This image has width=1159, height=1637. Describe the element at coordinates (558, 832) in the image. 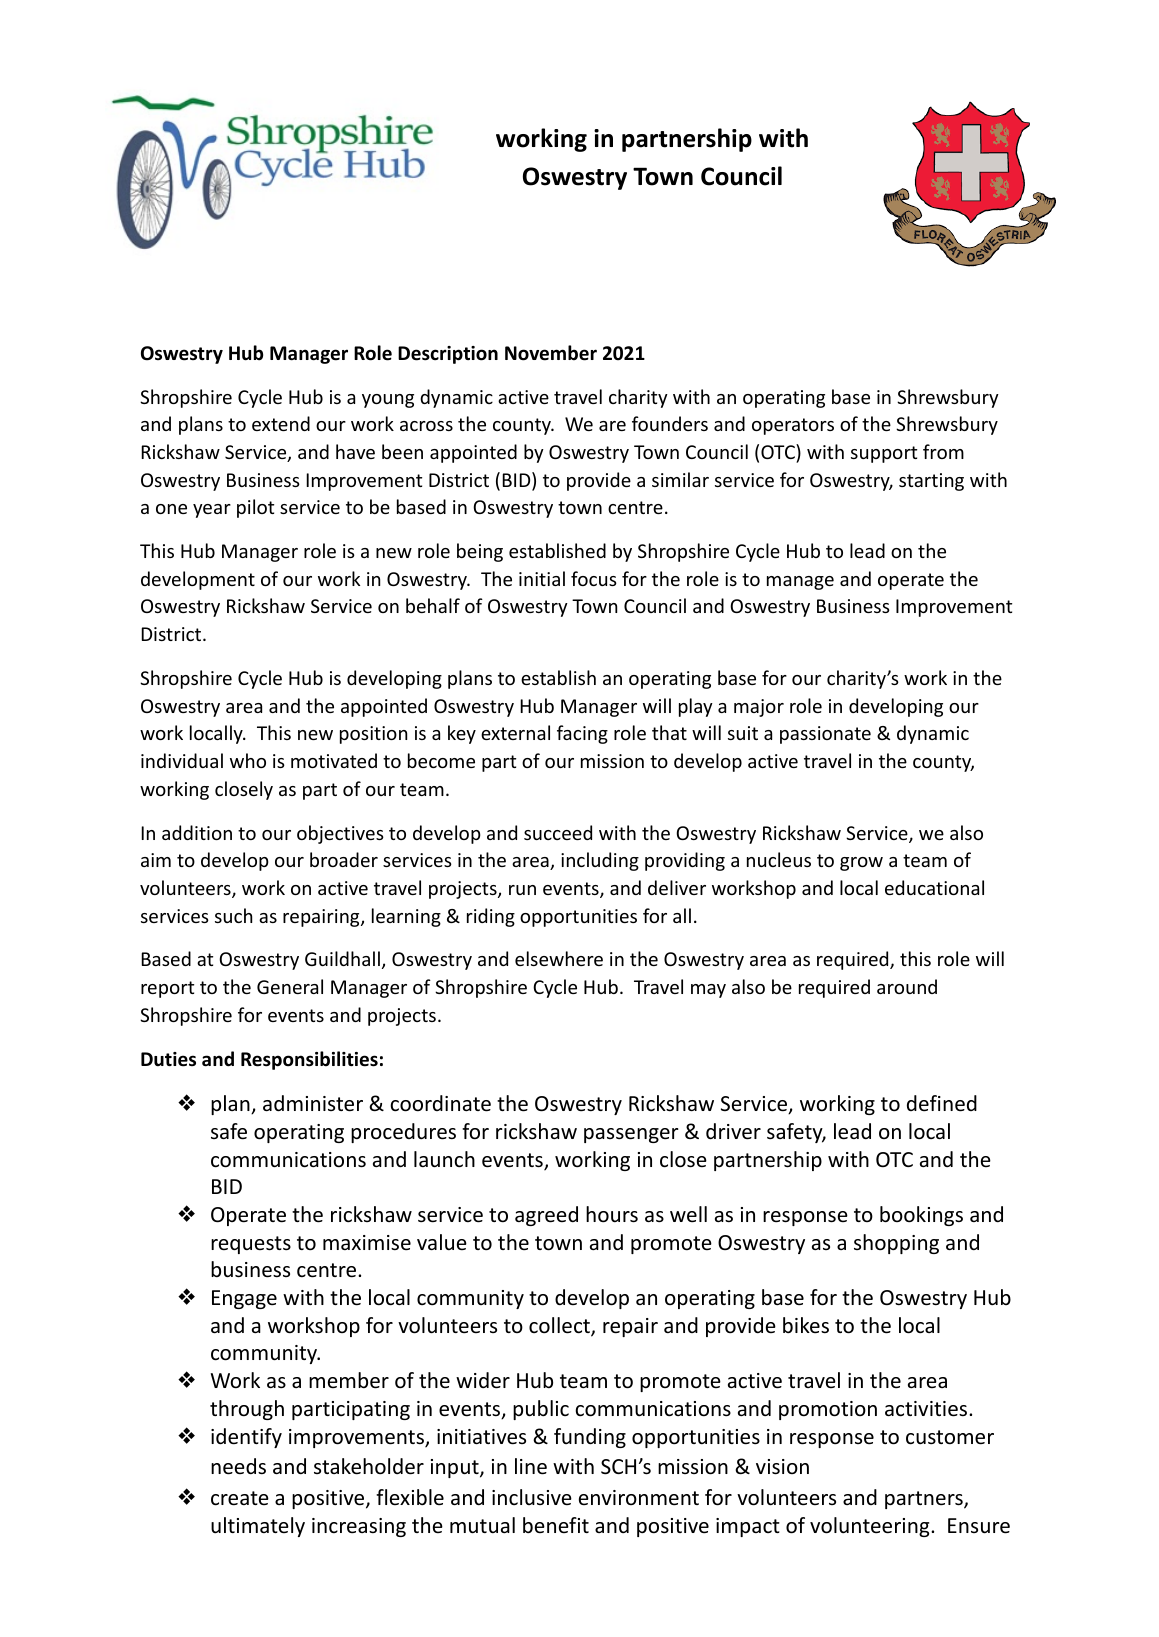

I see `succeed` at that location.
